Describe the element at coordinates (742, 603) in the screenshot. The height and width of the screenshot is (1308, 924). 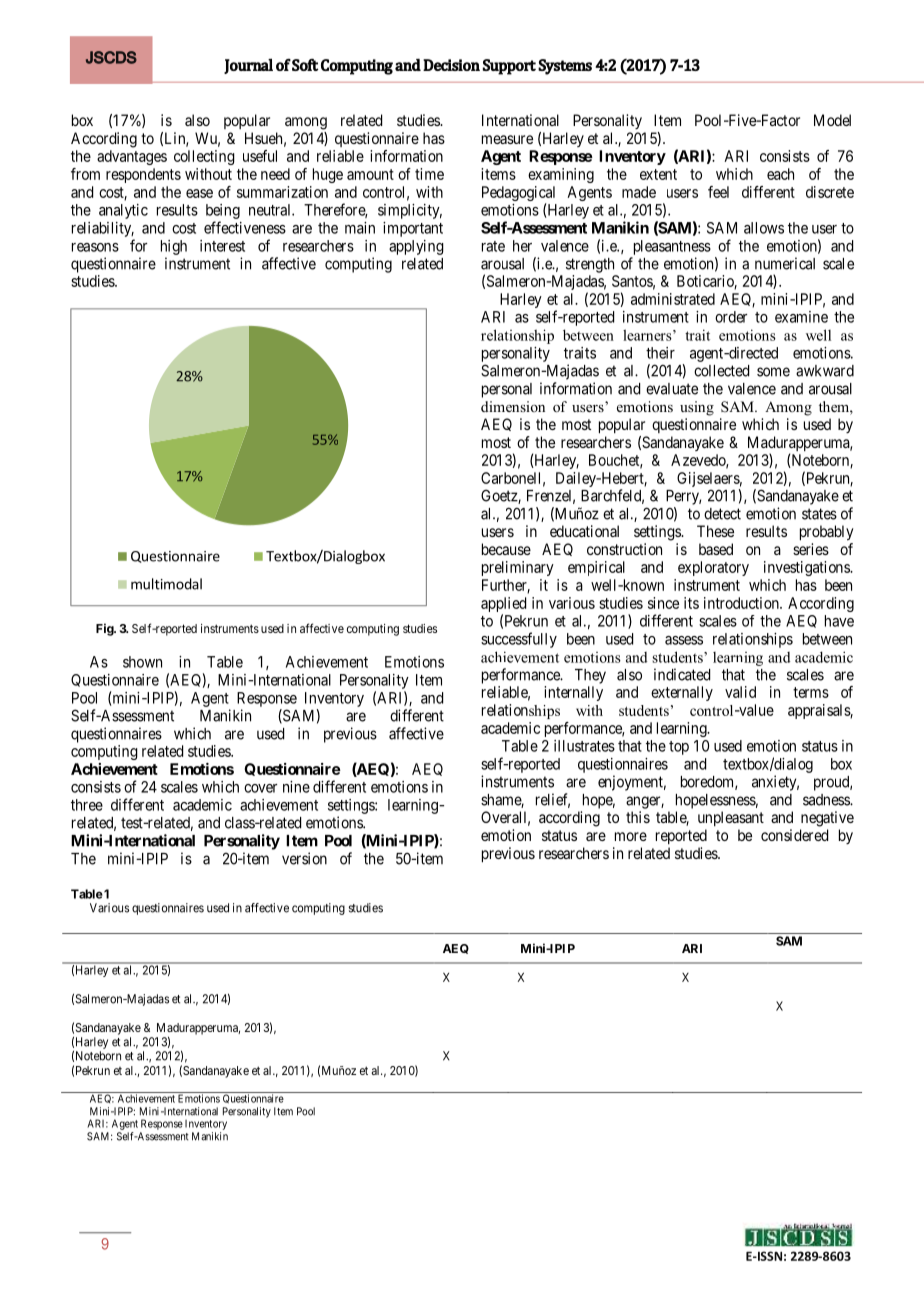
I see `introduction` at that location.
